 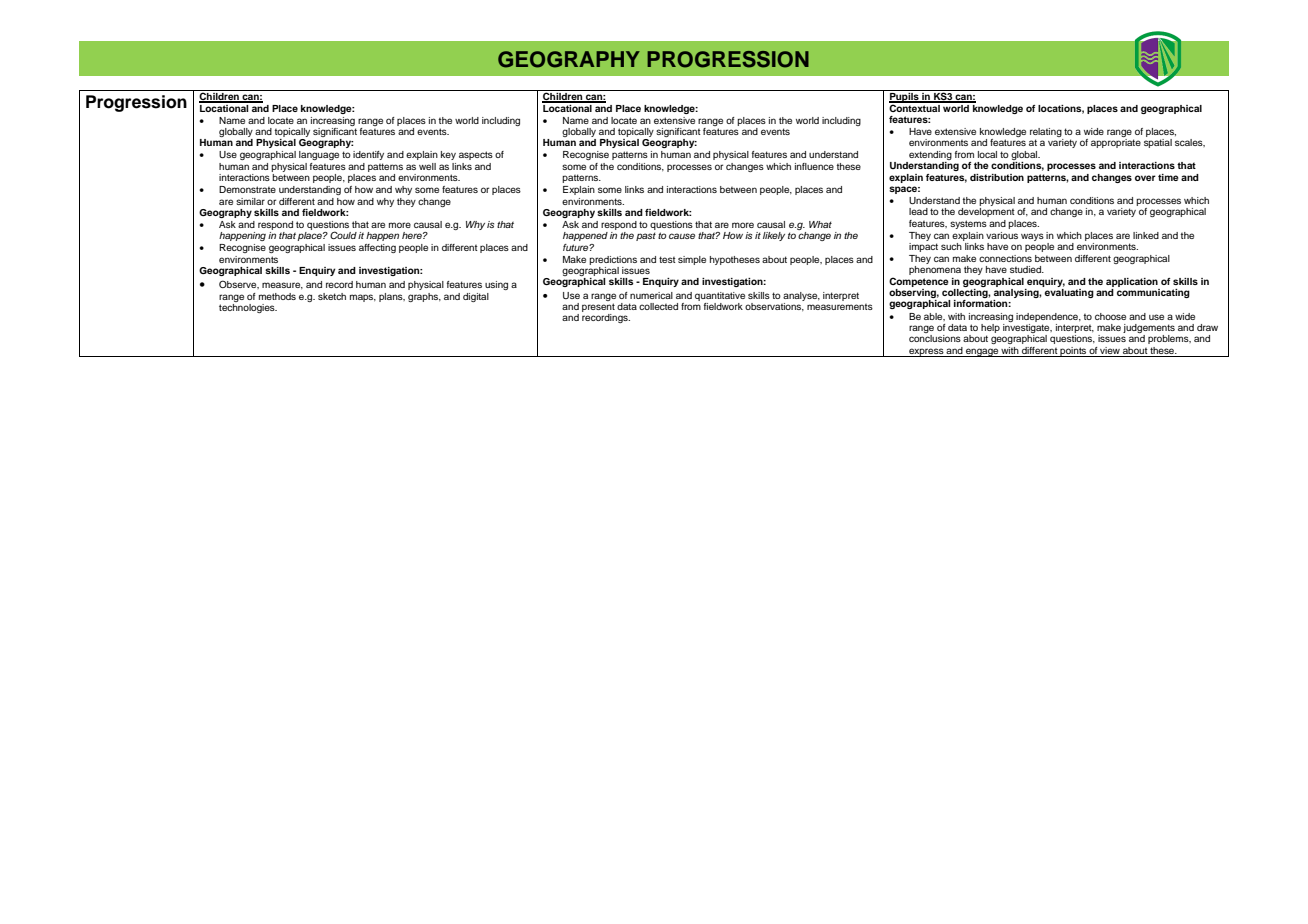 I want to click on plans, so click(x=392, y=297).
